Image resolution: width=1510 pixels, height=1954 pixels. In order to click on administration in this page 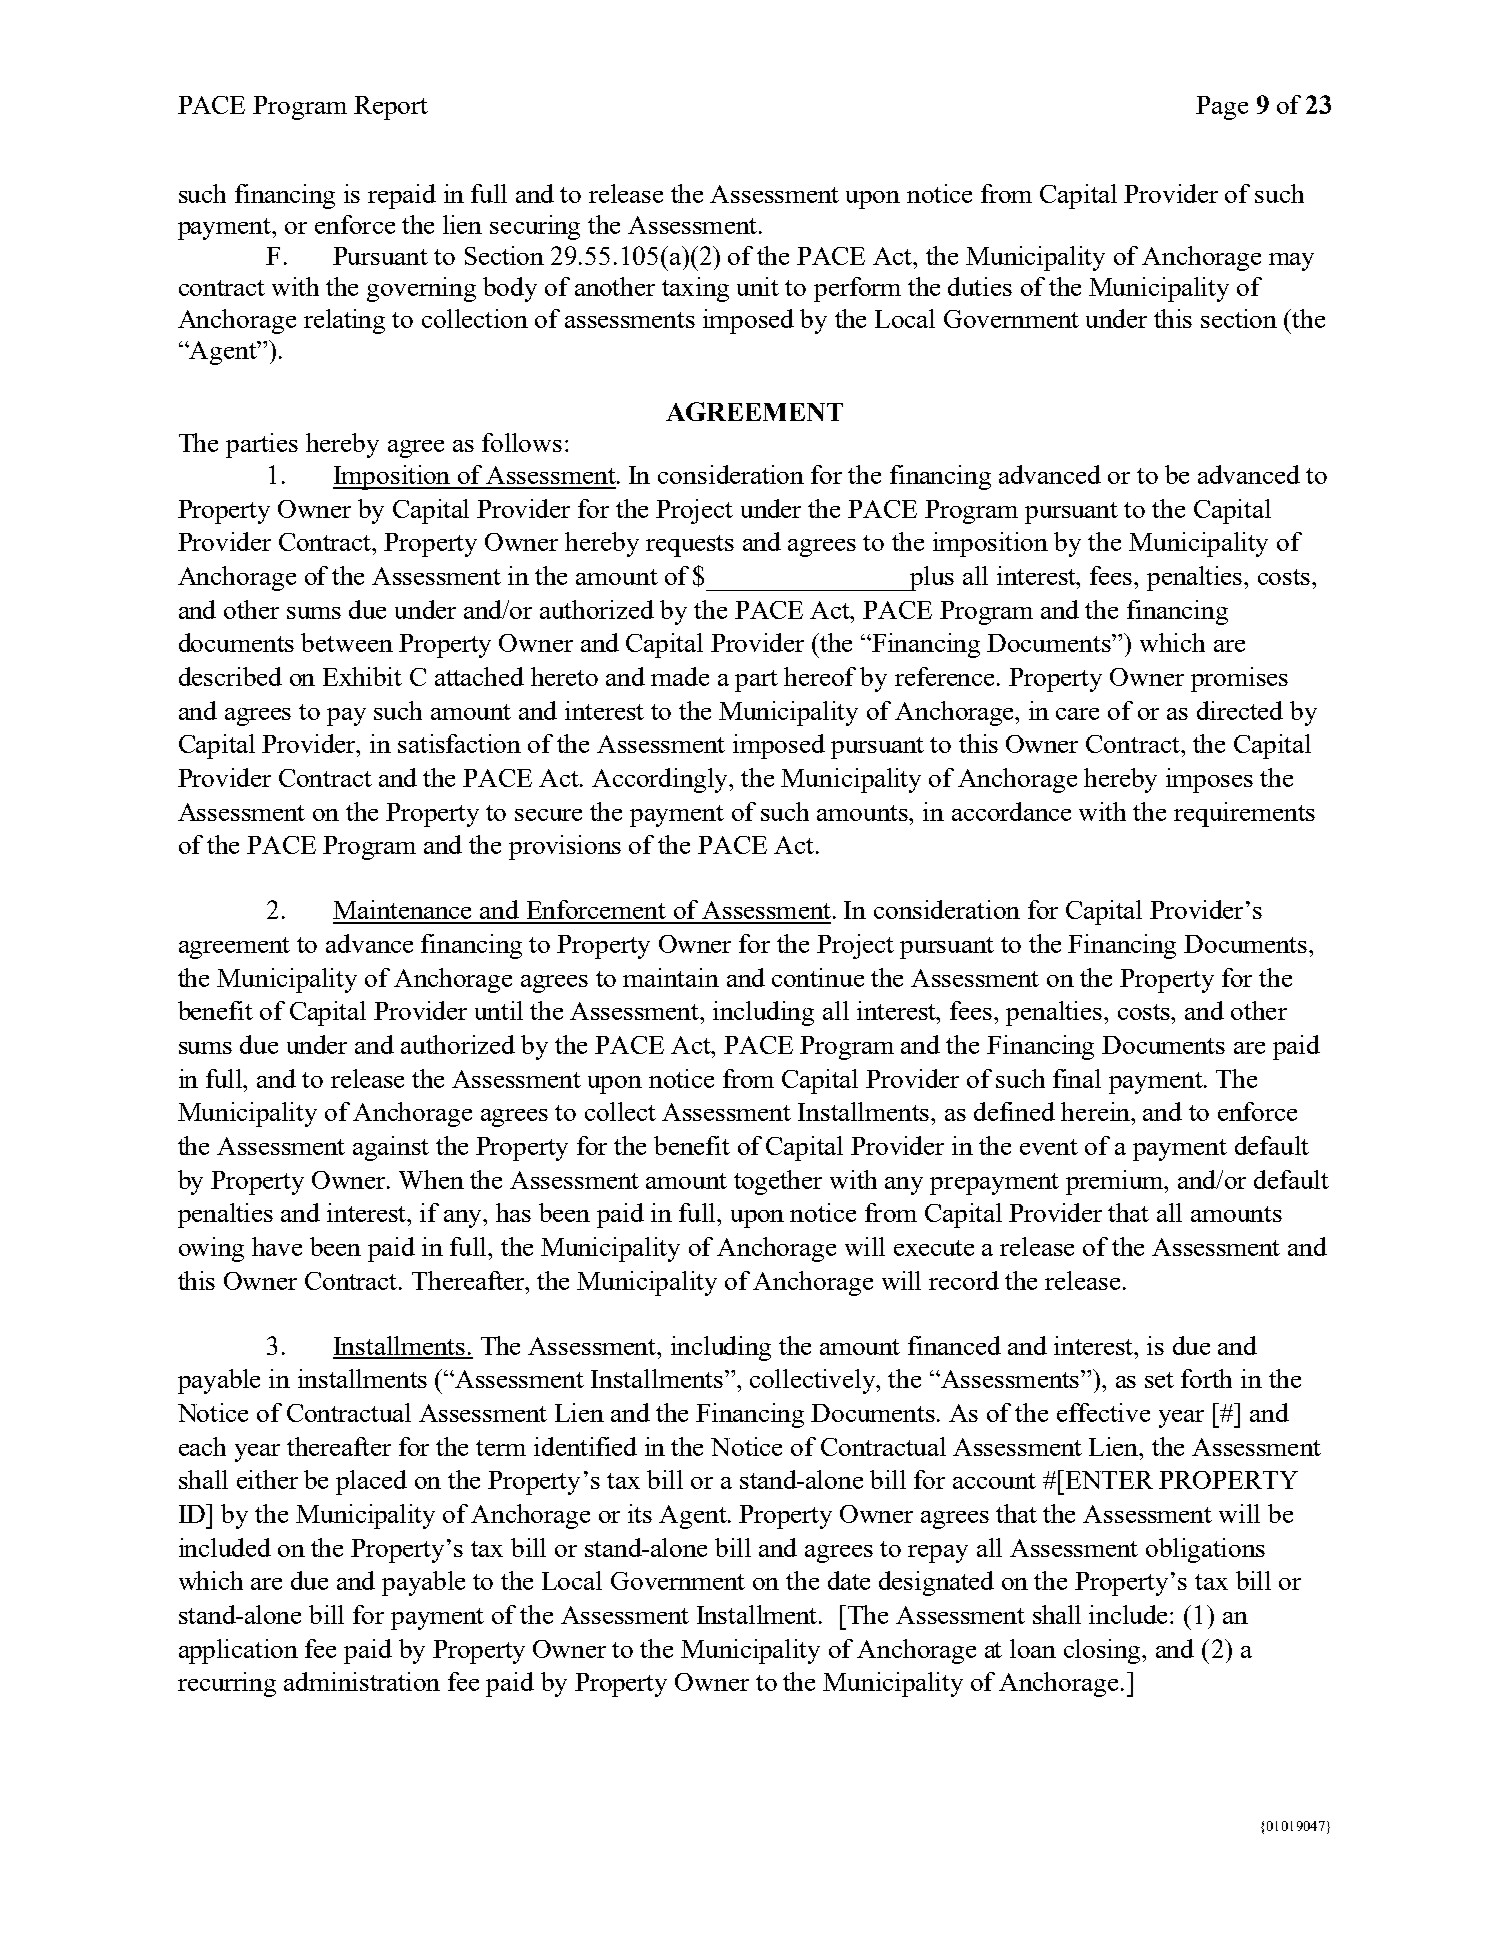, I will do `click(362, 1681)`.
